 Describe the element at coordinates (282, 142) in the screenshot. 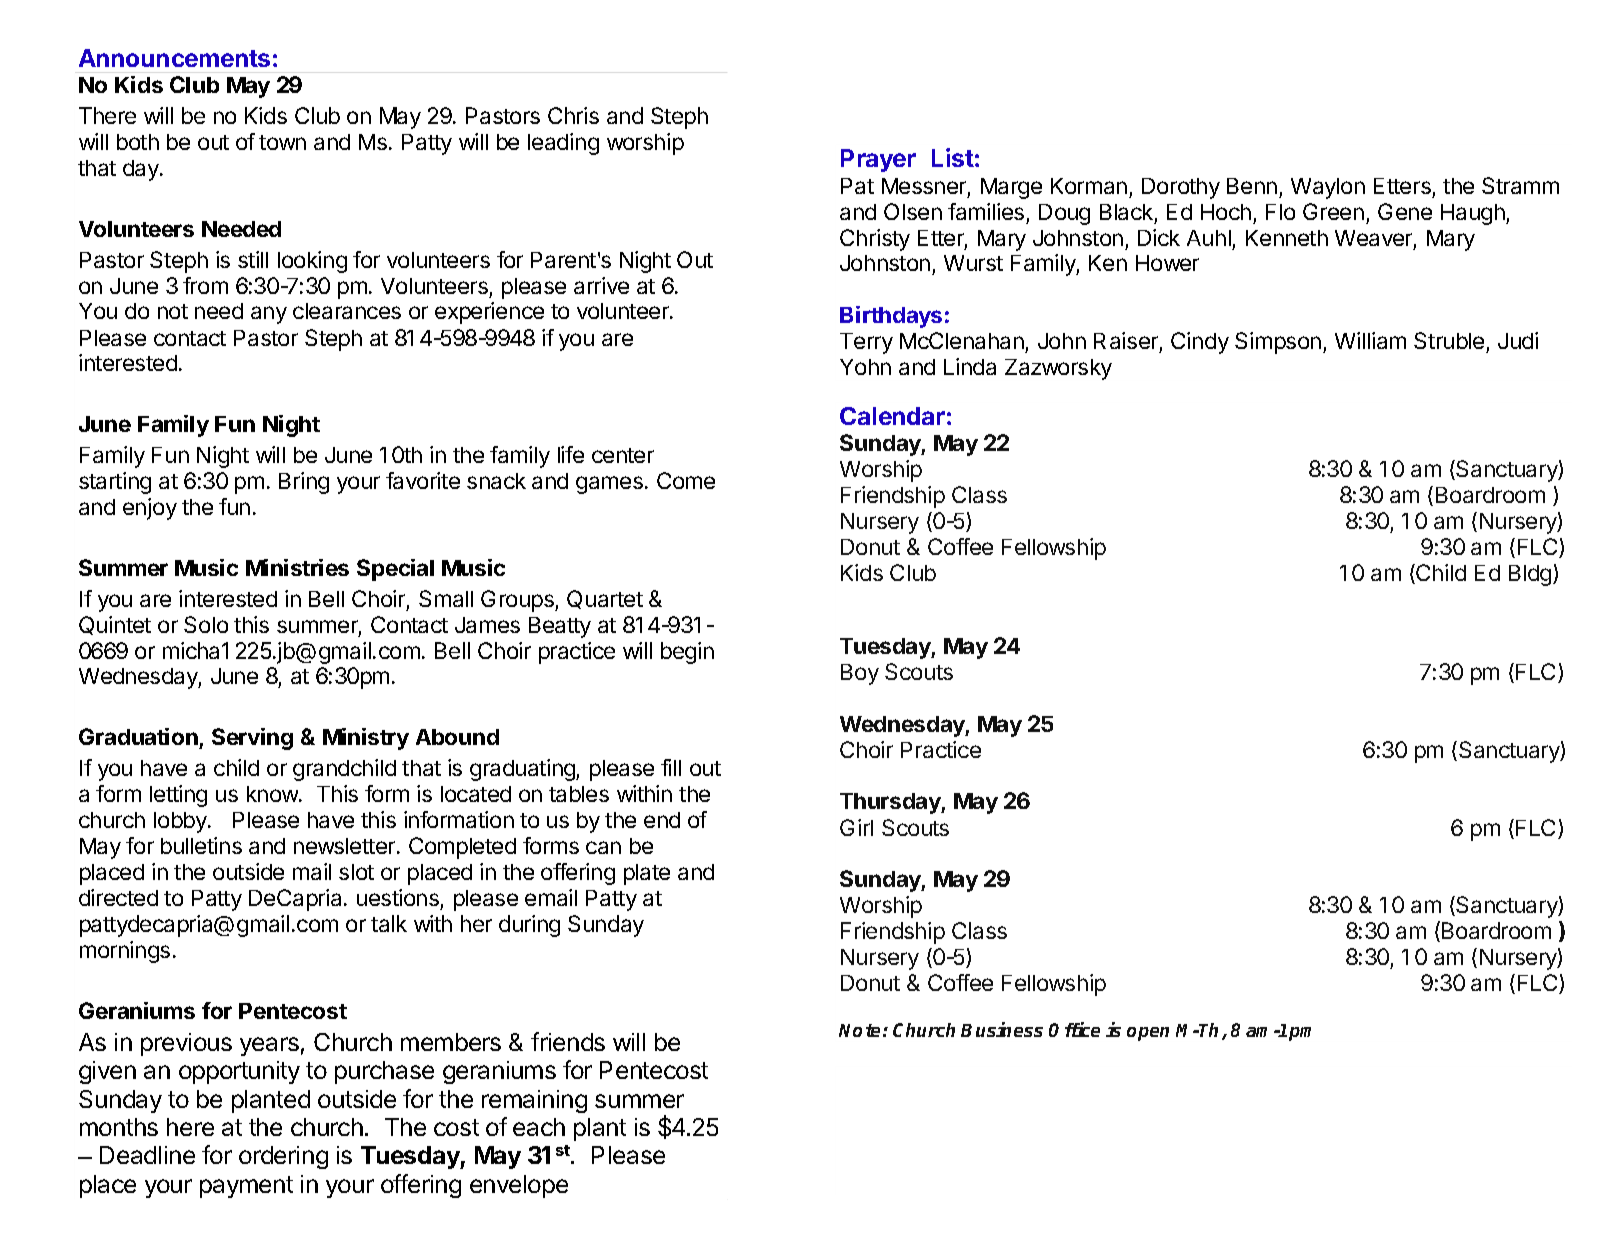

I see `town` at that location.
